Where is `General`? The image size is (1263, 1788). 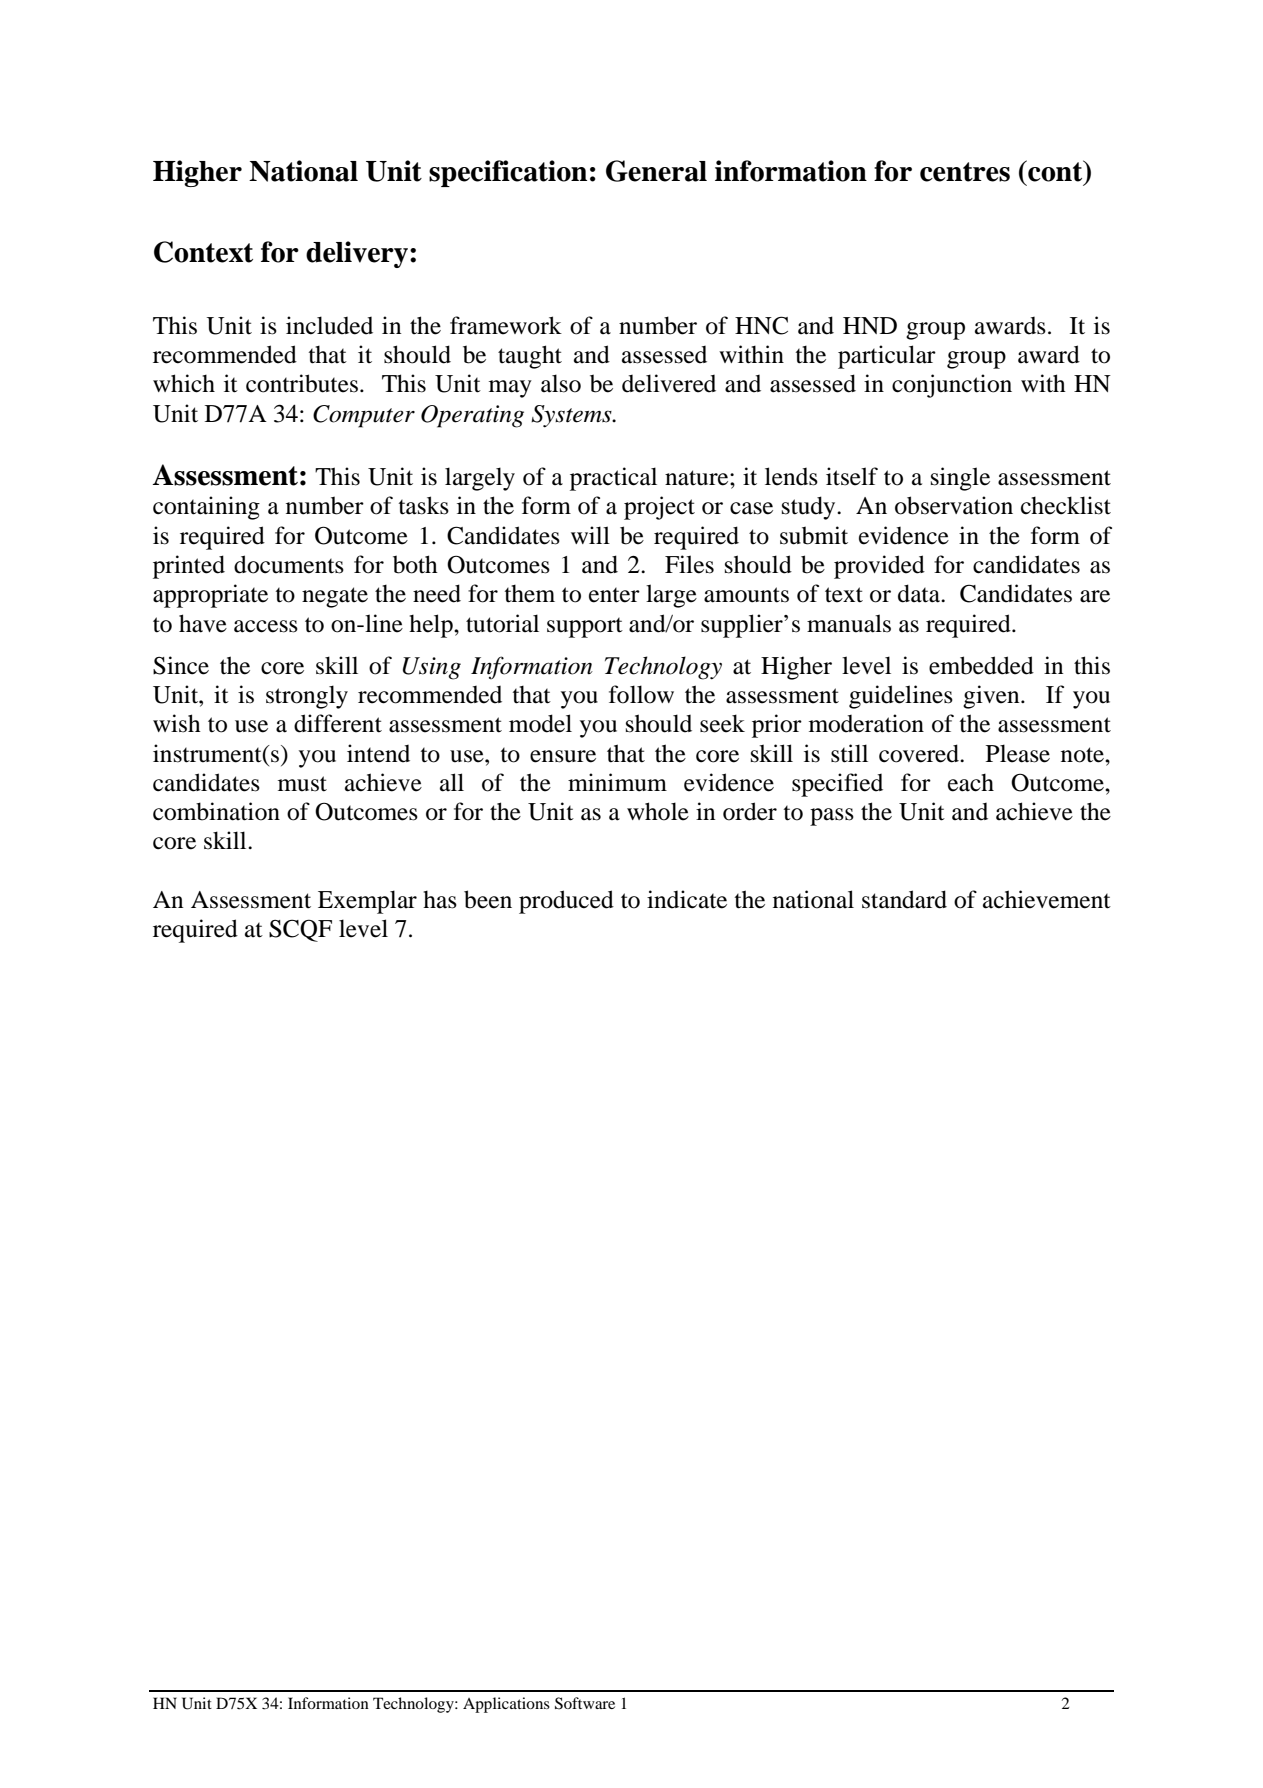 General is located at coordinates (656, 171).
